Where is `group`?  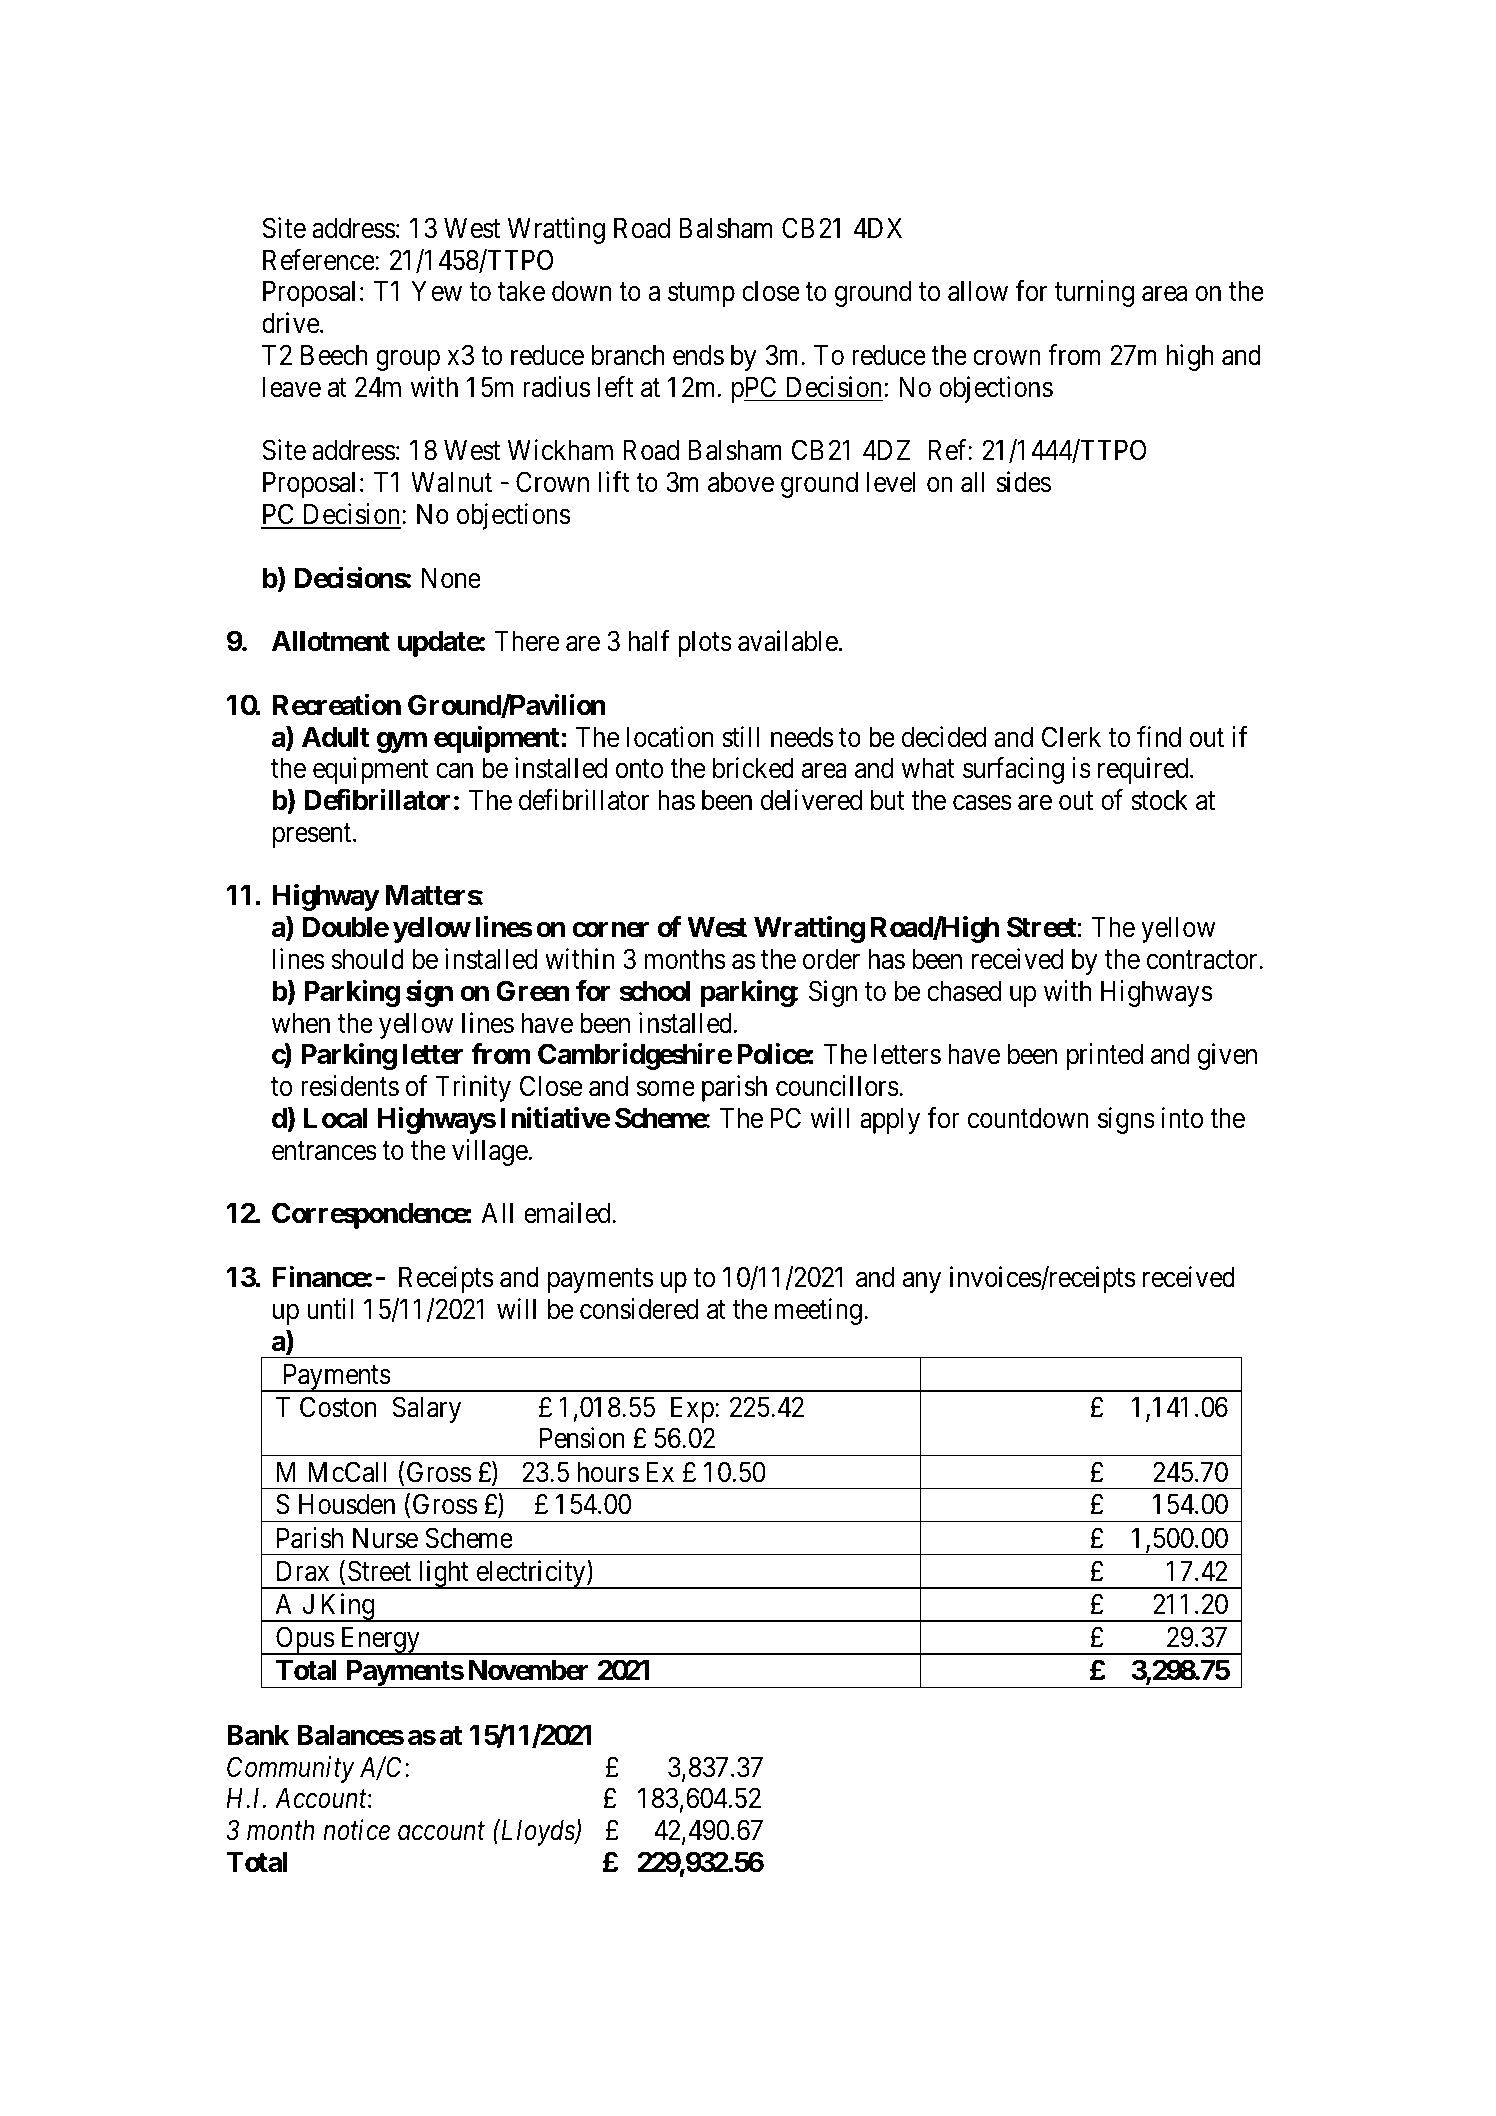
group is located at coordinates (408, 360).
